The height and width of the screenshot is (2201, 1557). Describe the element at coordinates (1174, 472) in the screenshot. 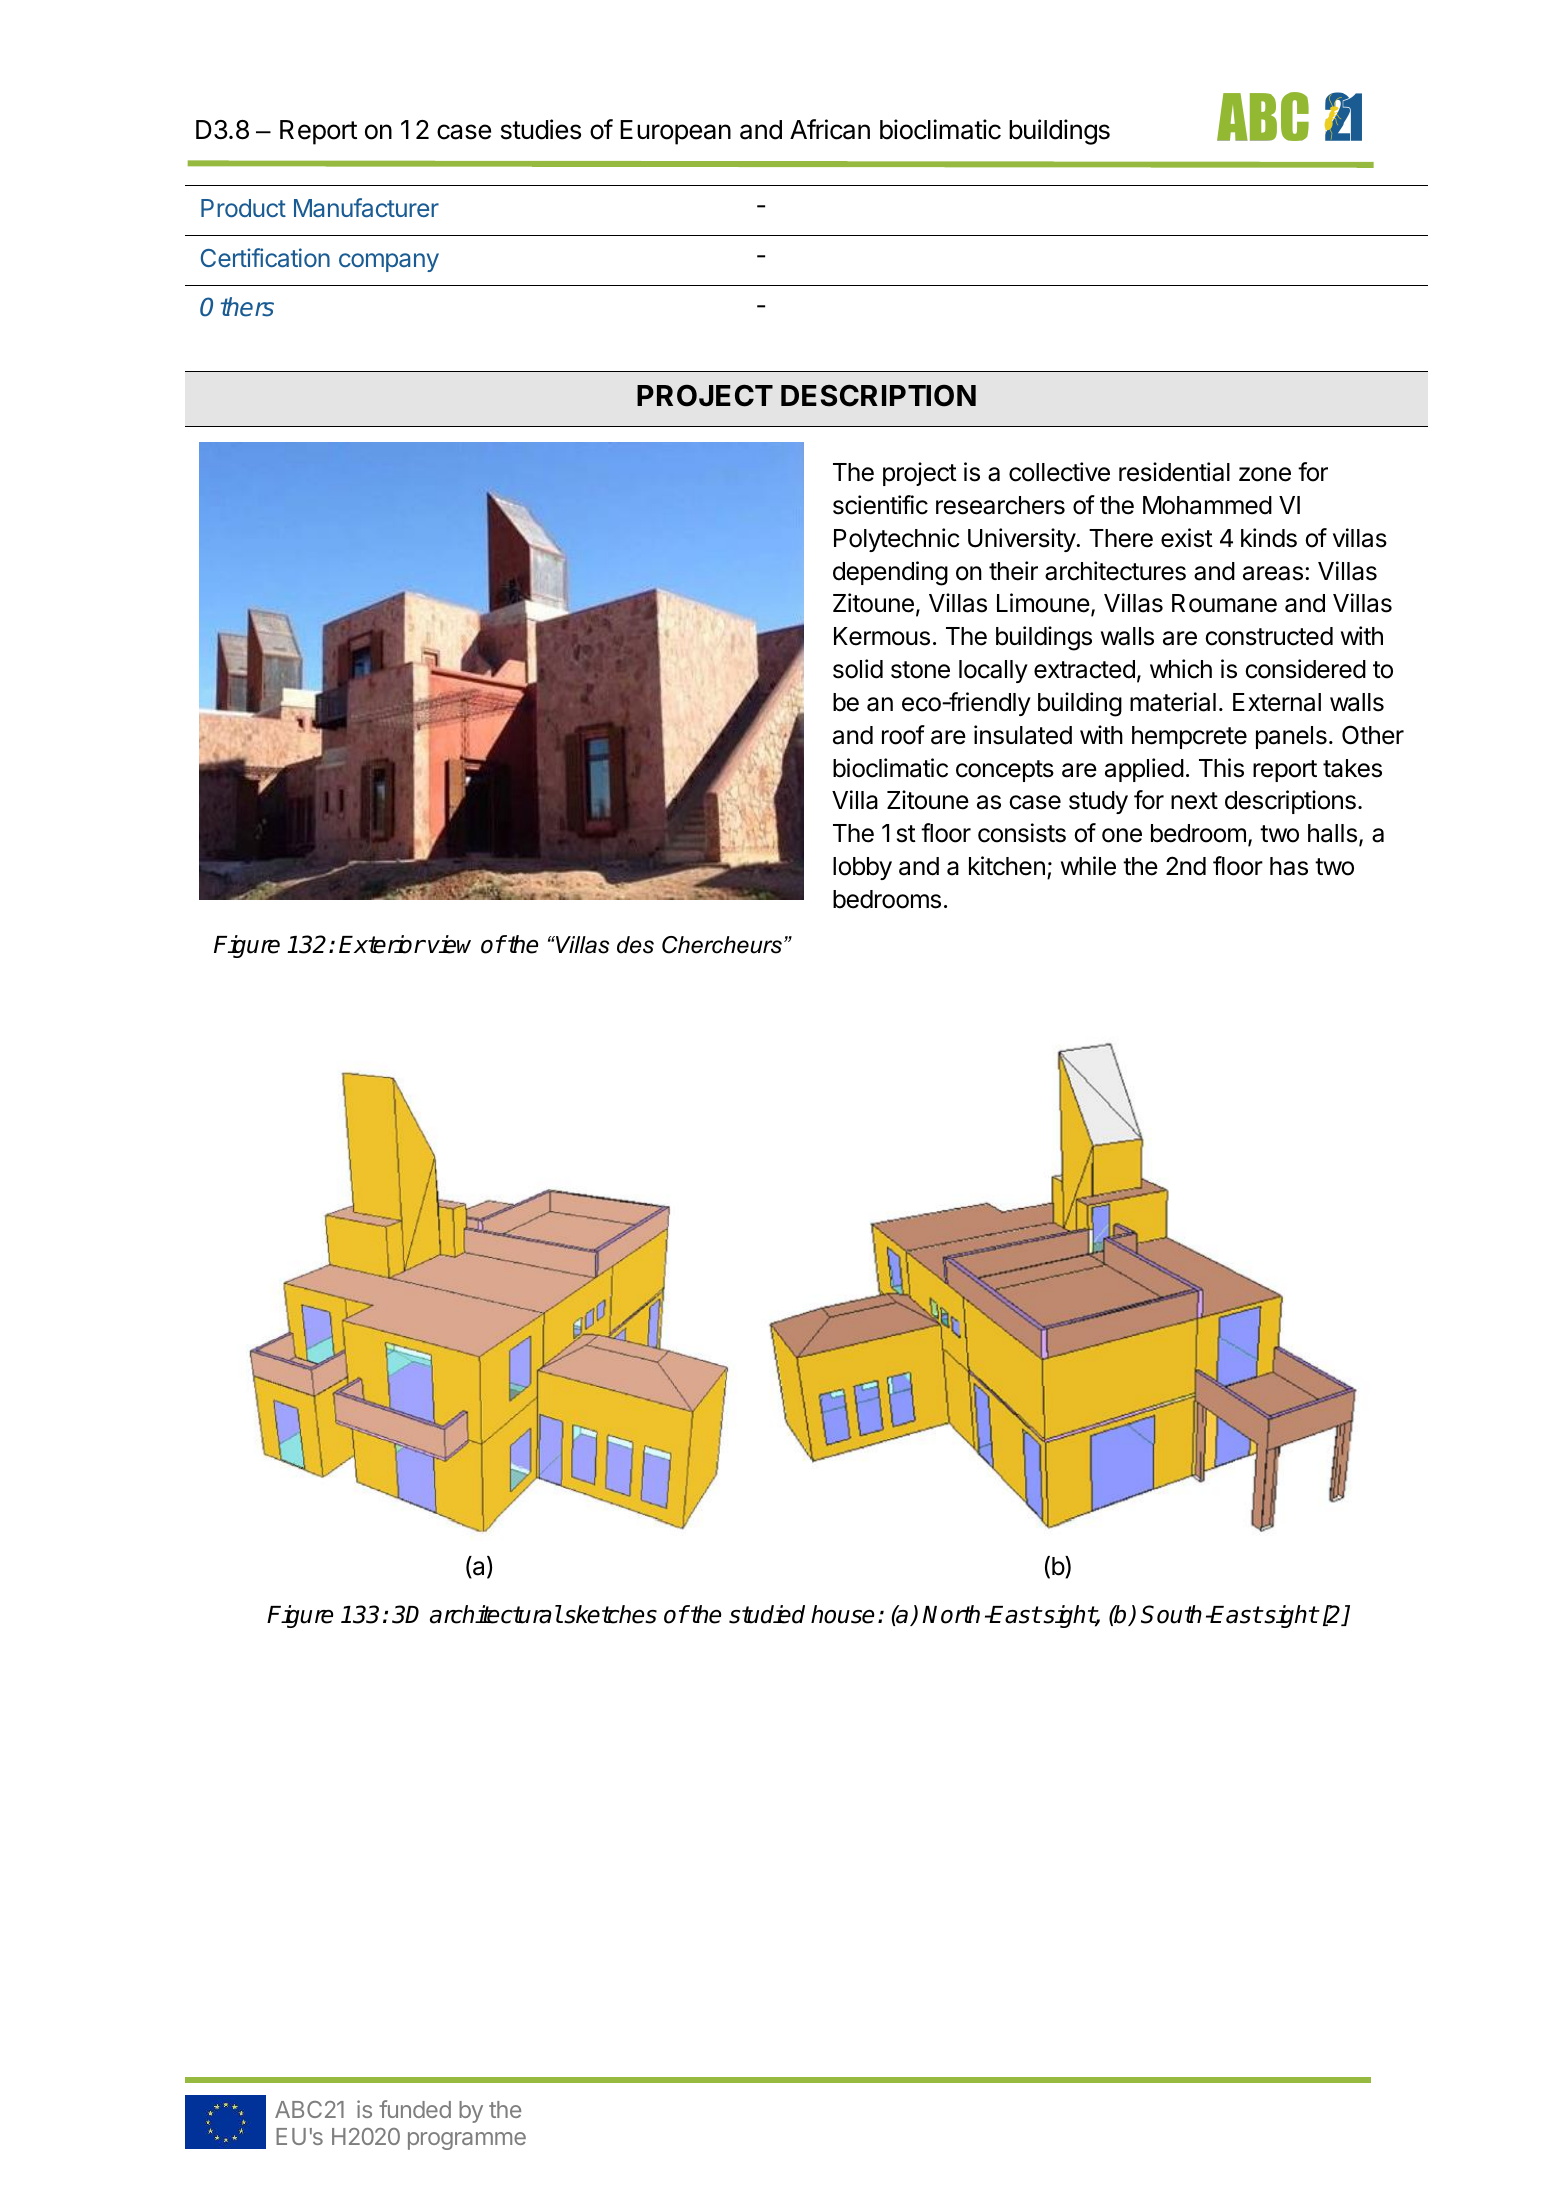

I see `residential` at that location.
